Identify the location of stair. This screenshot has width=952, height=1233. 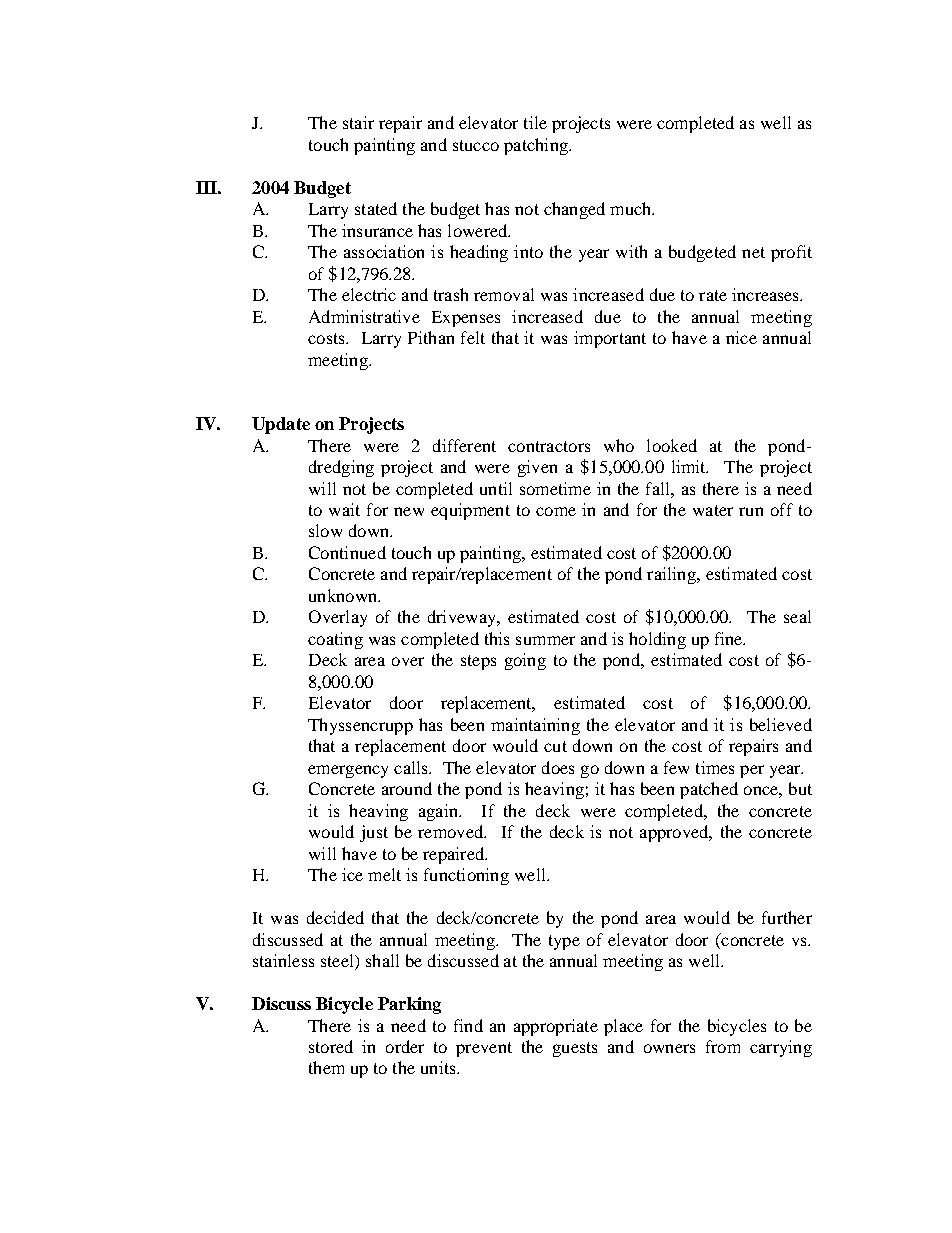
(358, 122).
